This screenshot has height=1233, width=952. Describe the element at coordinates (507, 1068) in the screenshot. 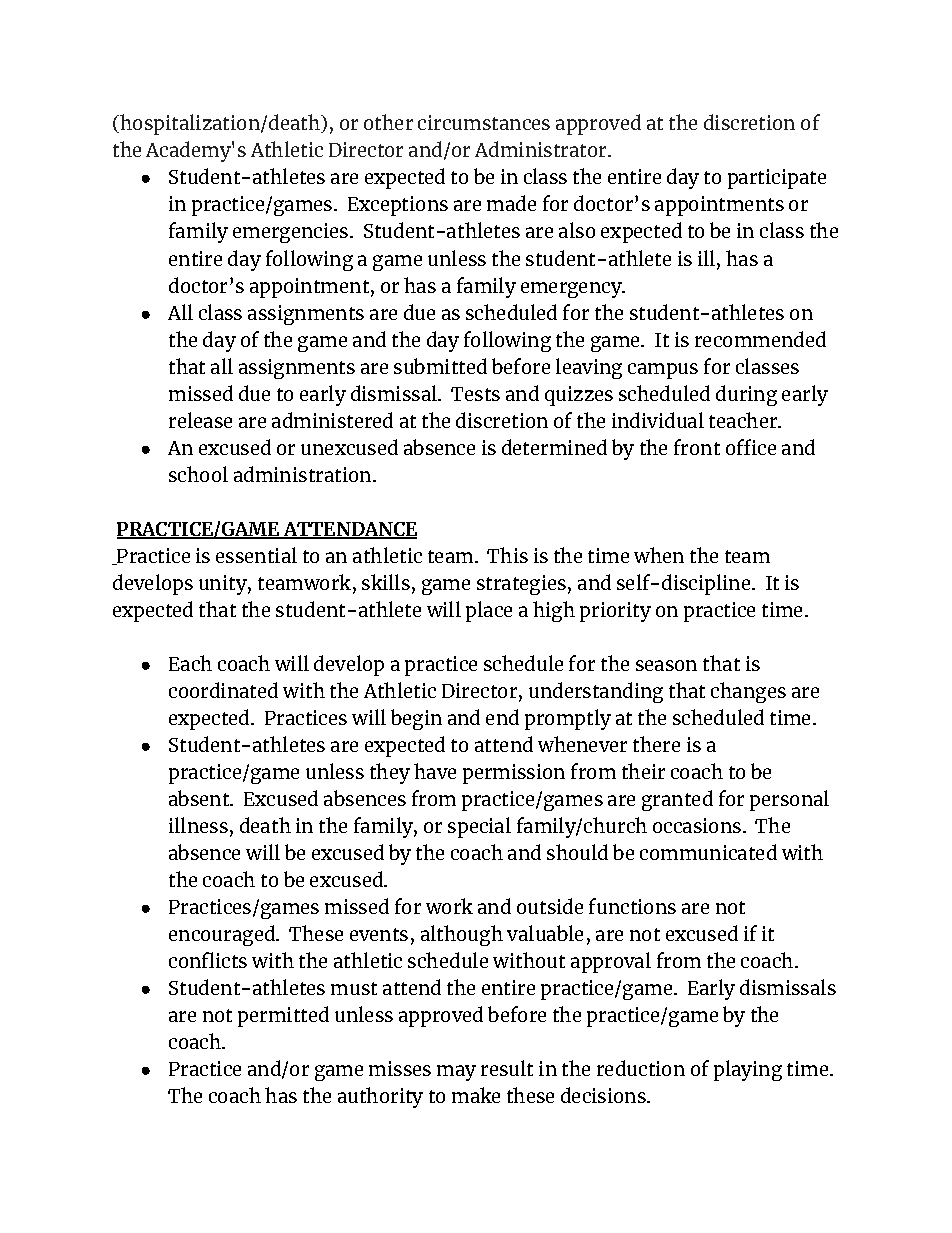

I see `result` at that location.
